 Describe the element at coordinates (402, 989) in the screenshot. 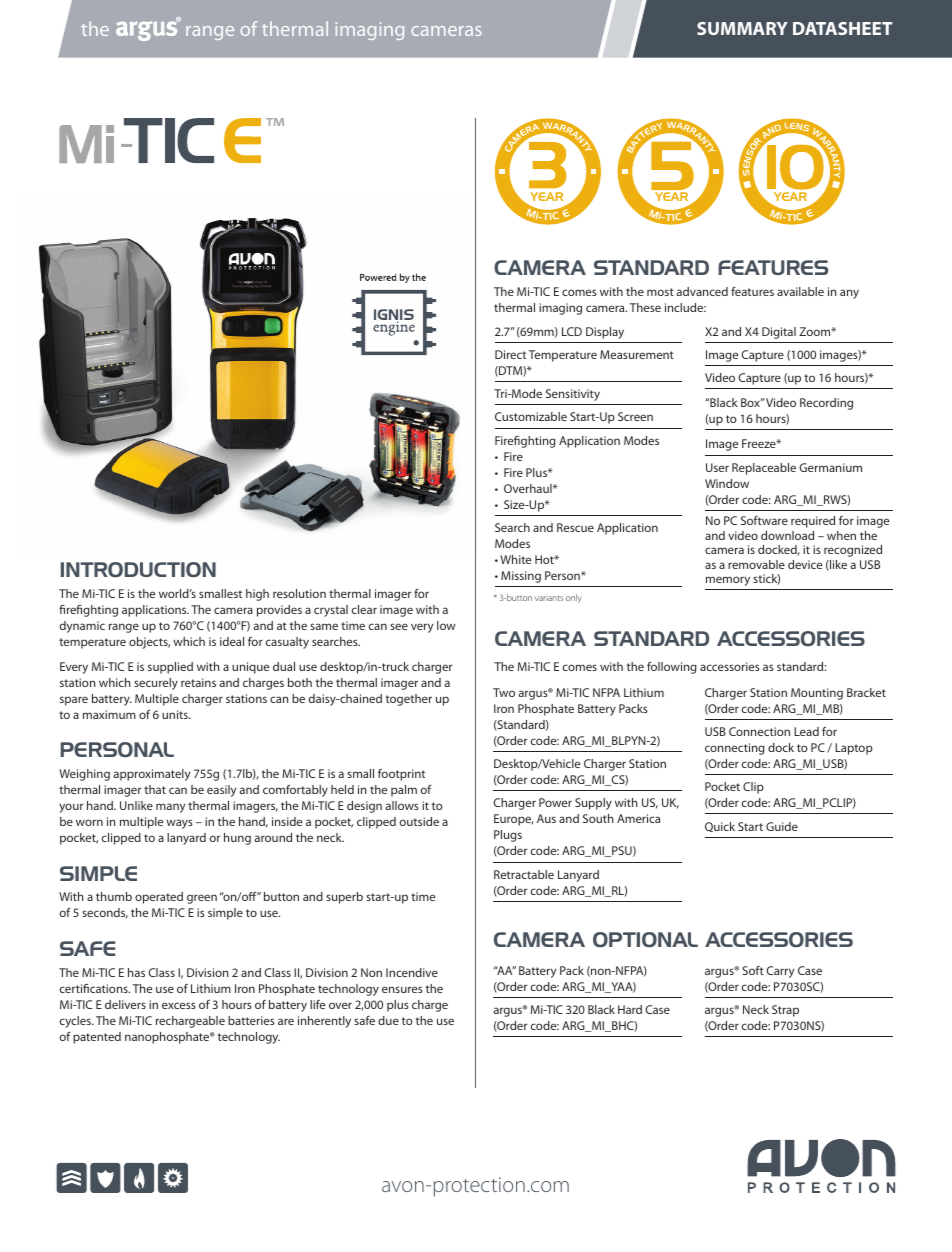

I see `ensures` at that location.
